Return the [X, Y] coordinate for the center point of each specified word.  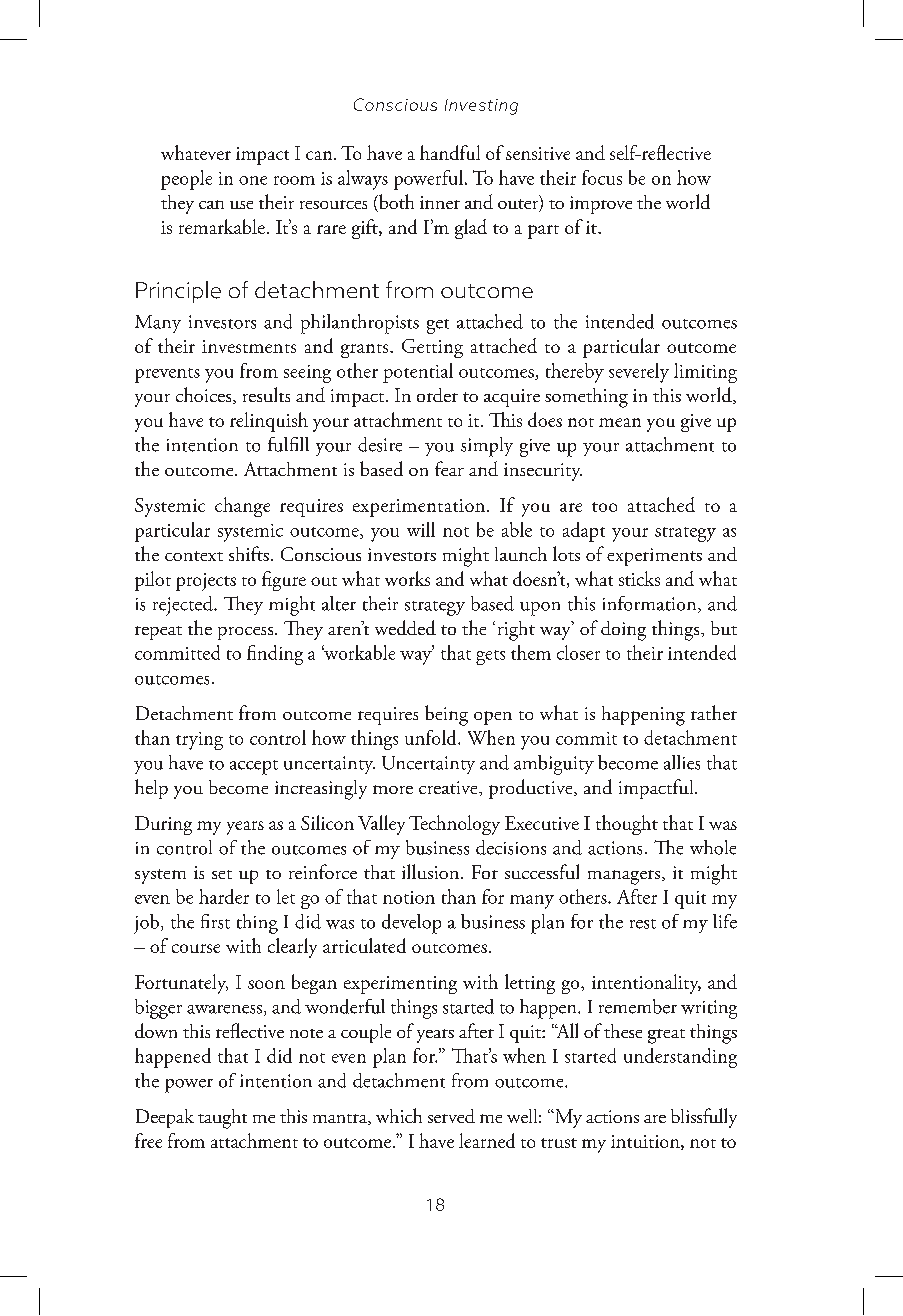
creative [449, 787]
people [186, 180]
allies [682, 762]
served [451, 1116]
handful [450, 152]
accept [254, 767]
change [242, 507]
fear [449, 468]
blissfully [704, 1118]
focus [602, 177]
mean [620, 422]
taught [222, 1119]
